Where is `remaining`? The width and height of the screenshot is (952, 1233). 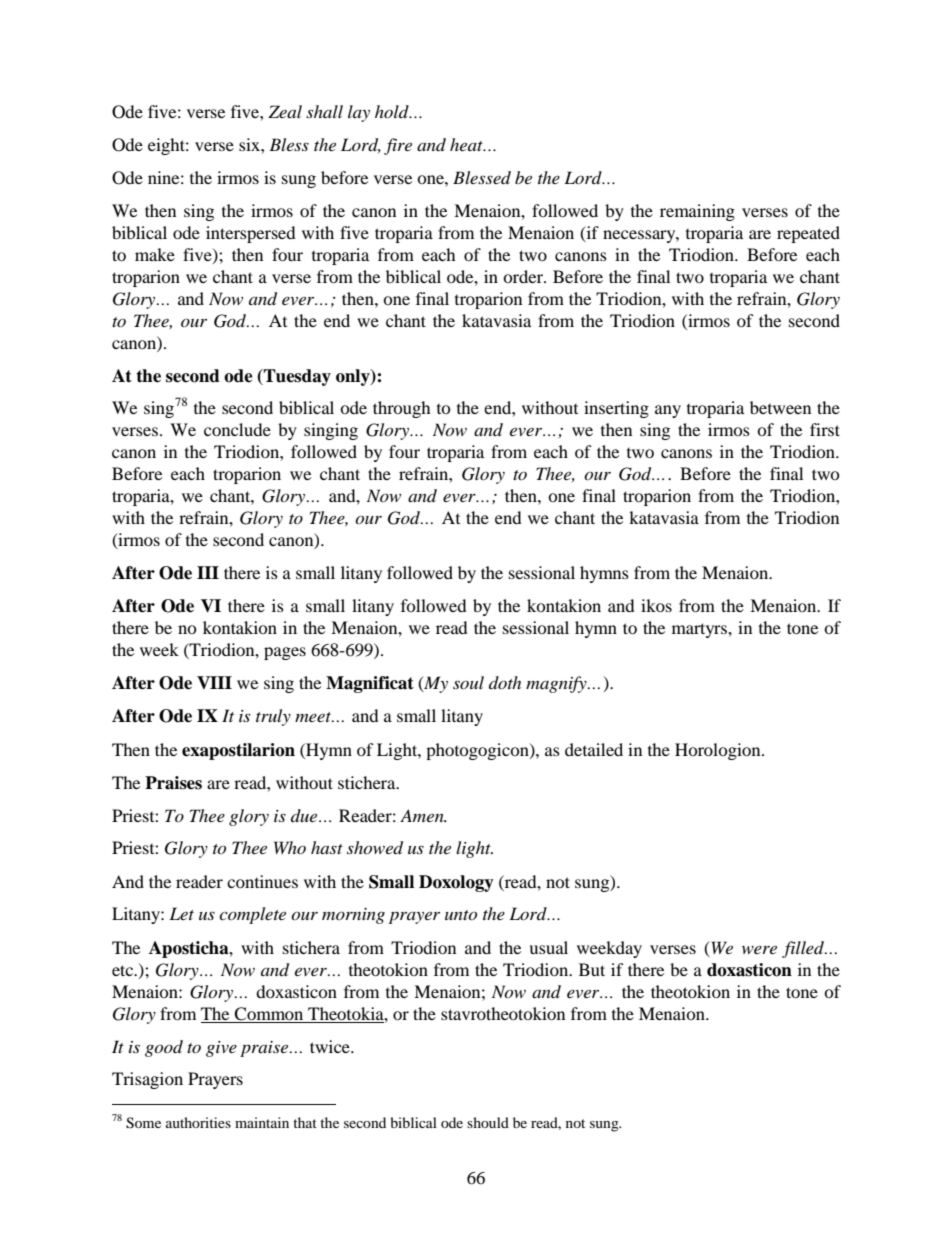 remaining is located at coordinates (697, 212).
